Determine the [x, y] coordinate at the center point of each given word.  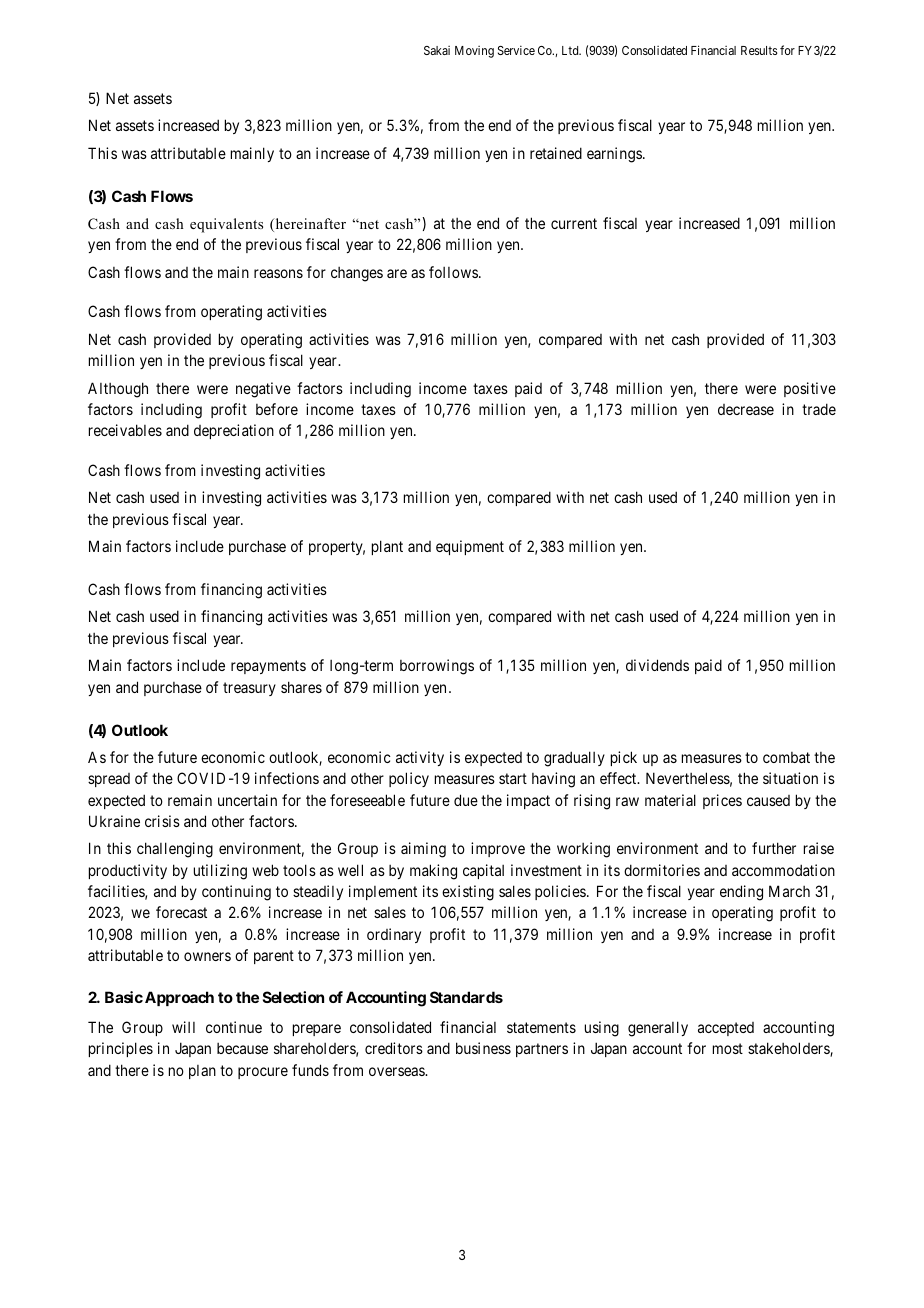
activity [420, 758]
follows [453, 272]
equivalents [226, 225]
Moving [474, 52]
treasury [249, 689]
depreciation [234, 431]
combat [786, 757]
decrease [746, 409]
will [183, 1027]
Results [759, 50]
